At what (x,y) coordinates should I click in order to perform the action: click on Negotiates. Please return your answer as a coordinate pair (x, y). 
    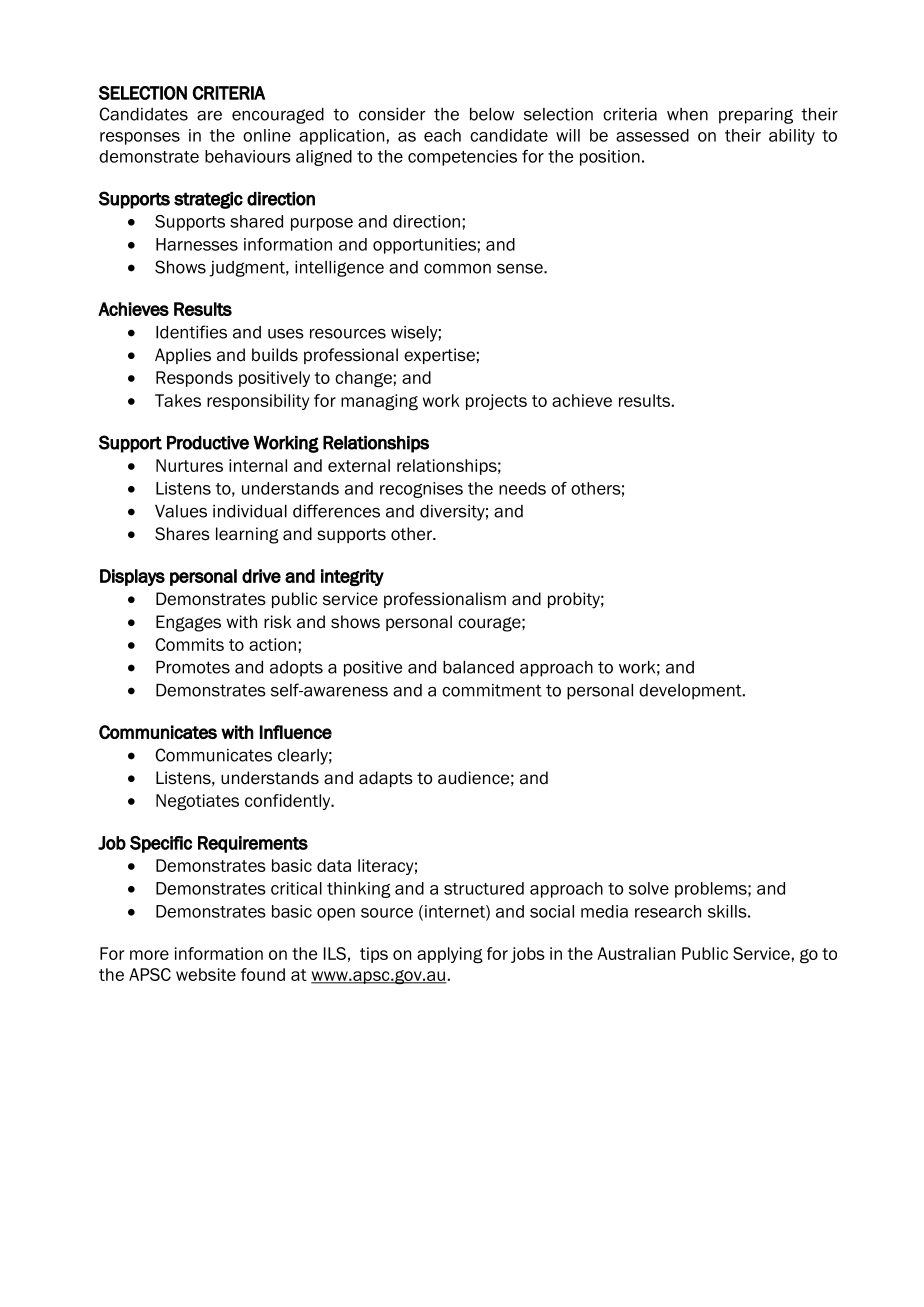
    Looking at the image, I should click on (197, 802).
